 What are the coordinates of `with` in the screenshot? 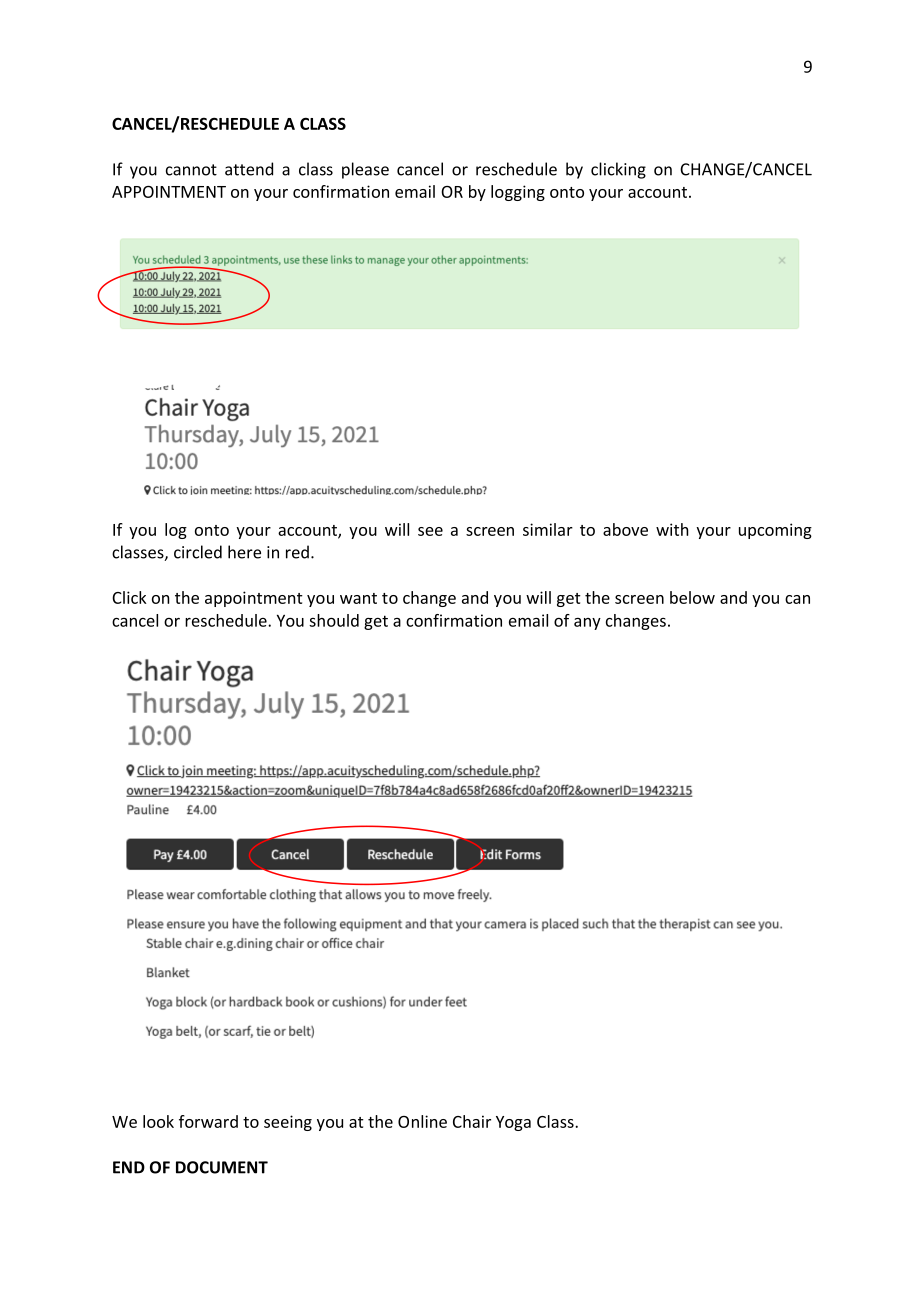 It's located at (672, 529).
